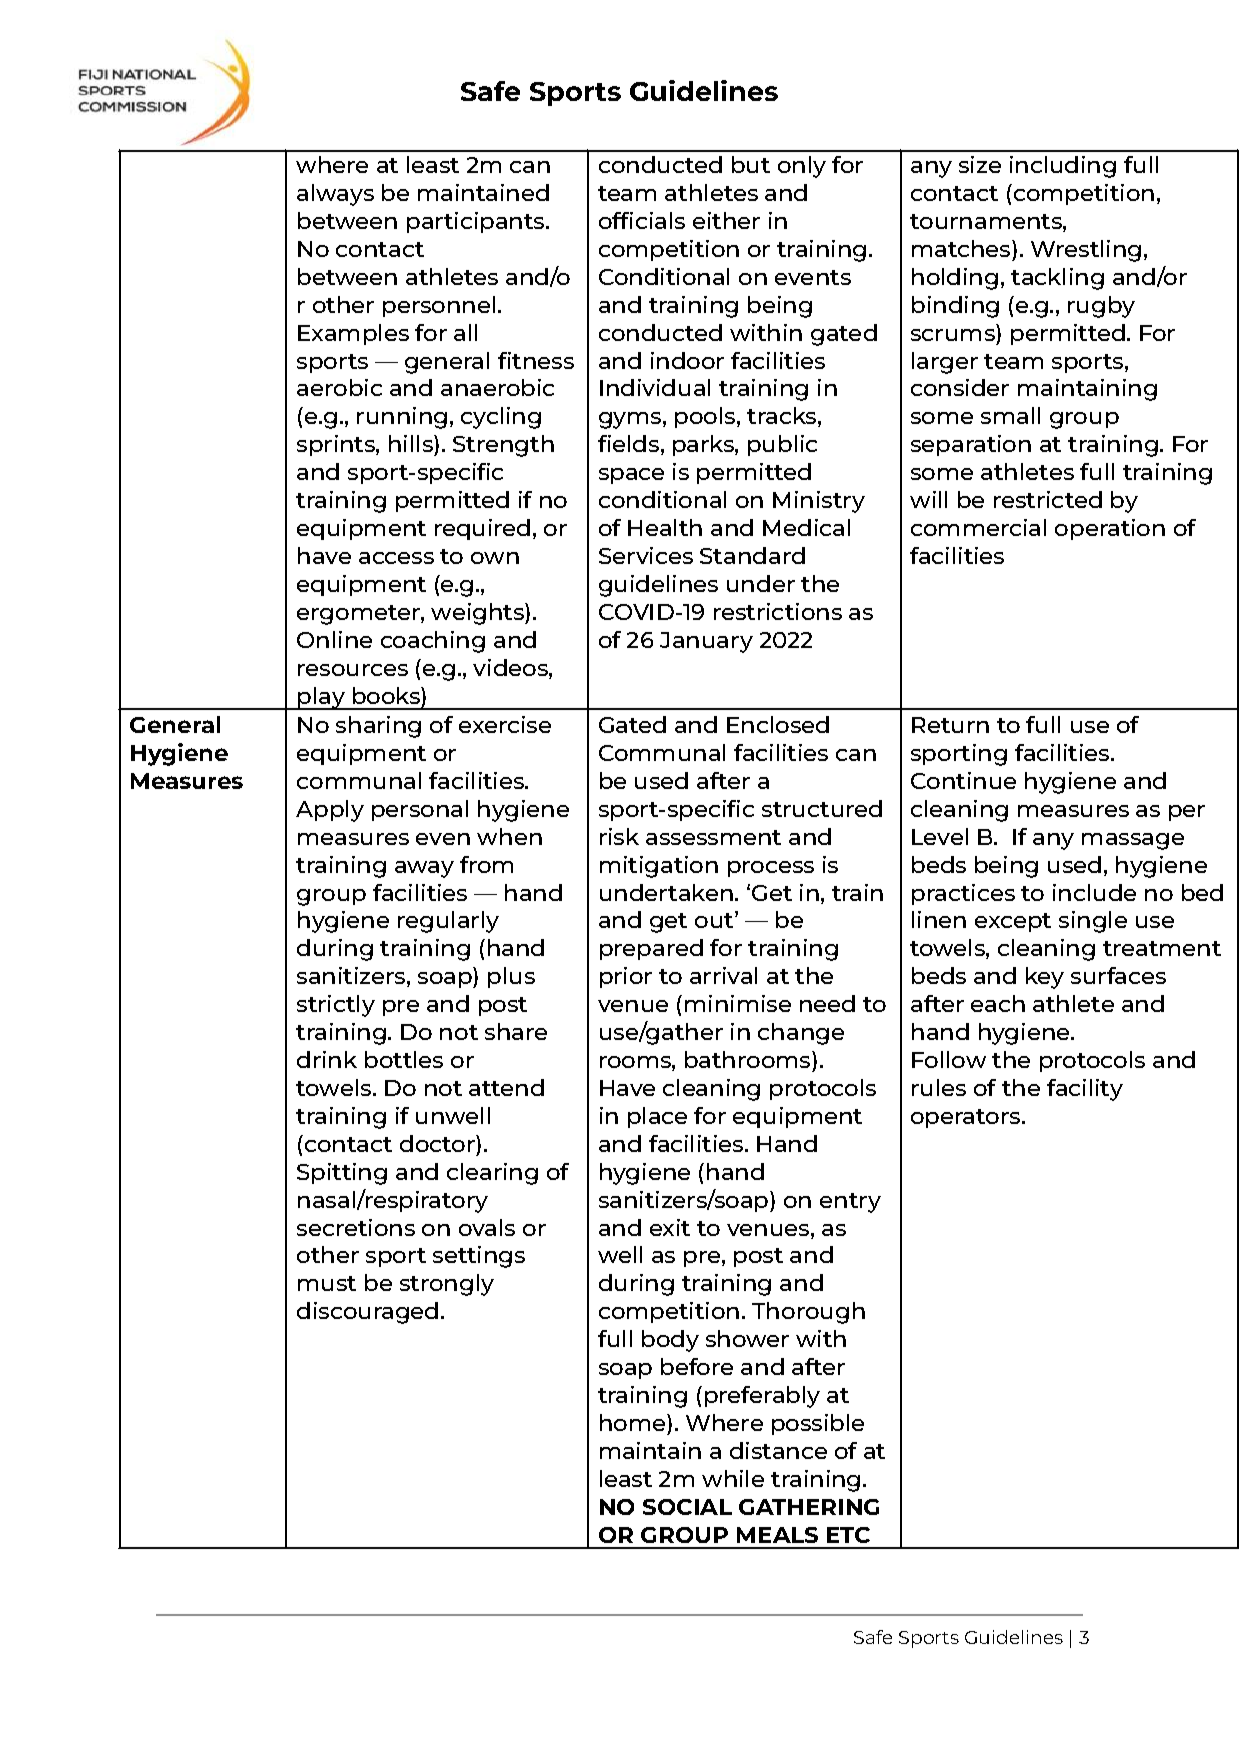 The height and width of the document is (1753, 1241). I want to click on either, so click(726, 220).
